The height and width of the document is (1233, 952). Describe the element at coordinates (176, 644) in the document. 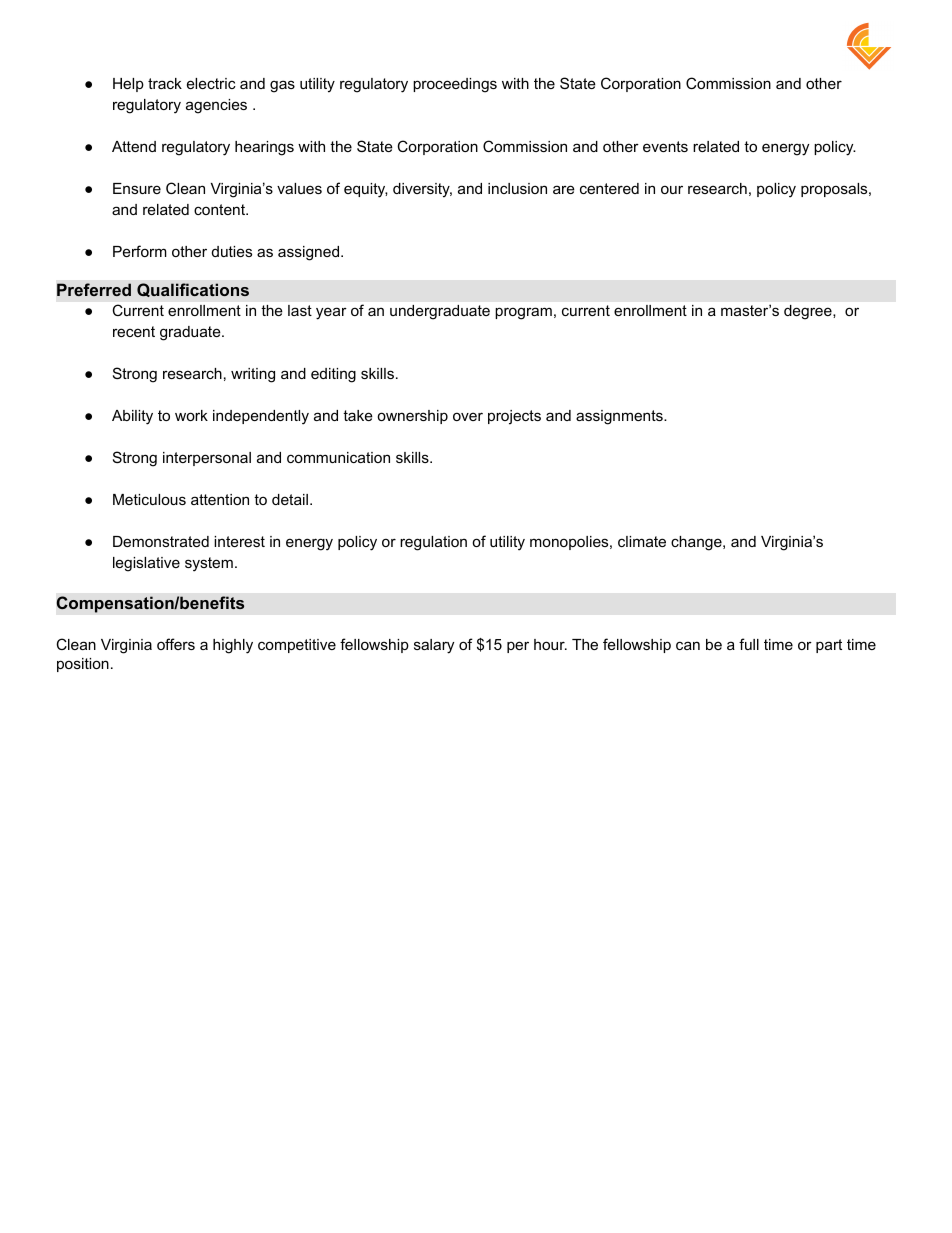

I see `offers` at that location.
